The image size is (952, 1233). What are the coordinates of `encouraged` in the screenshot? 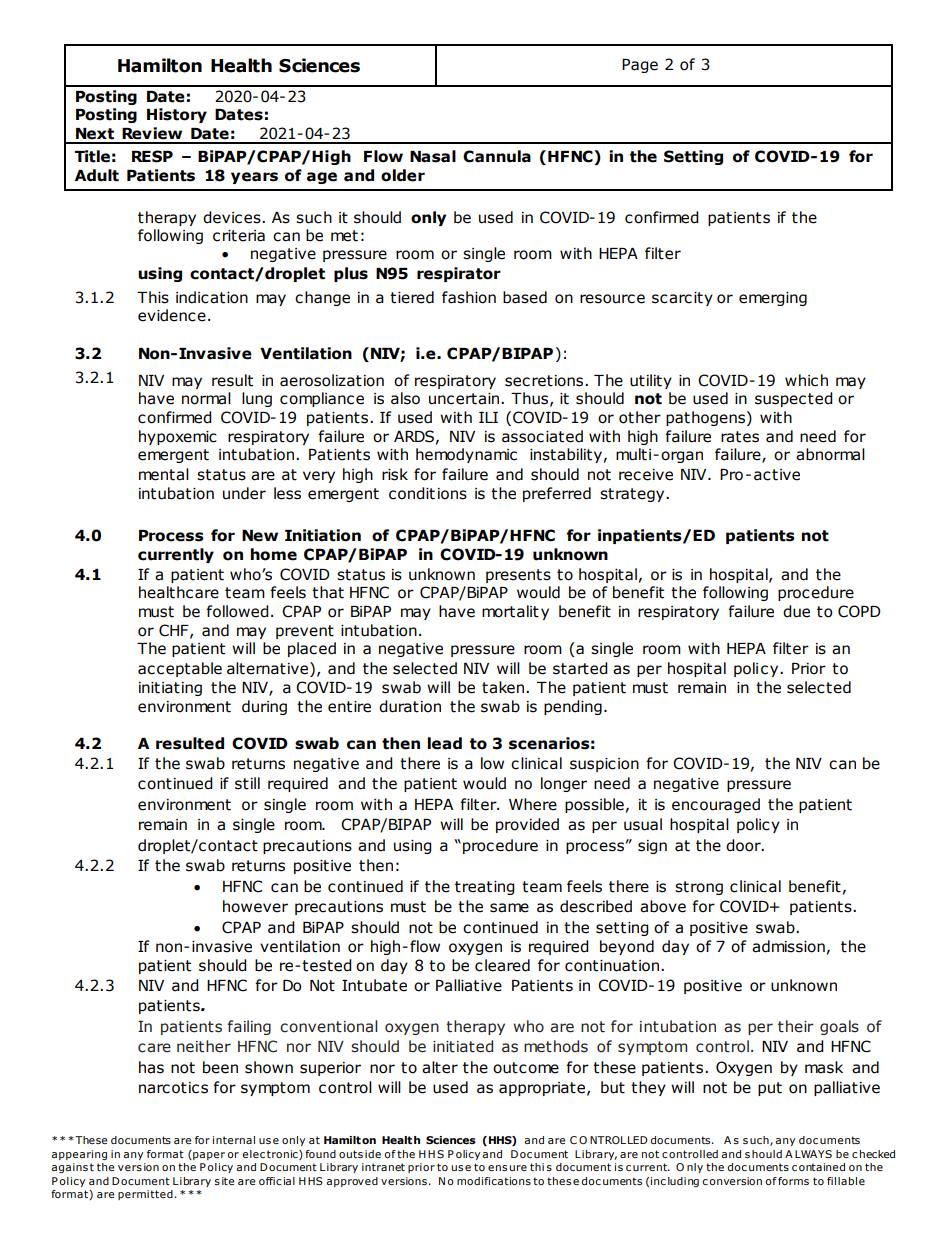 It's located at (716, 805).
